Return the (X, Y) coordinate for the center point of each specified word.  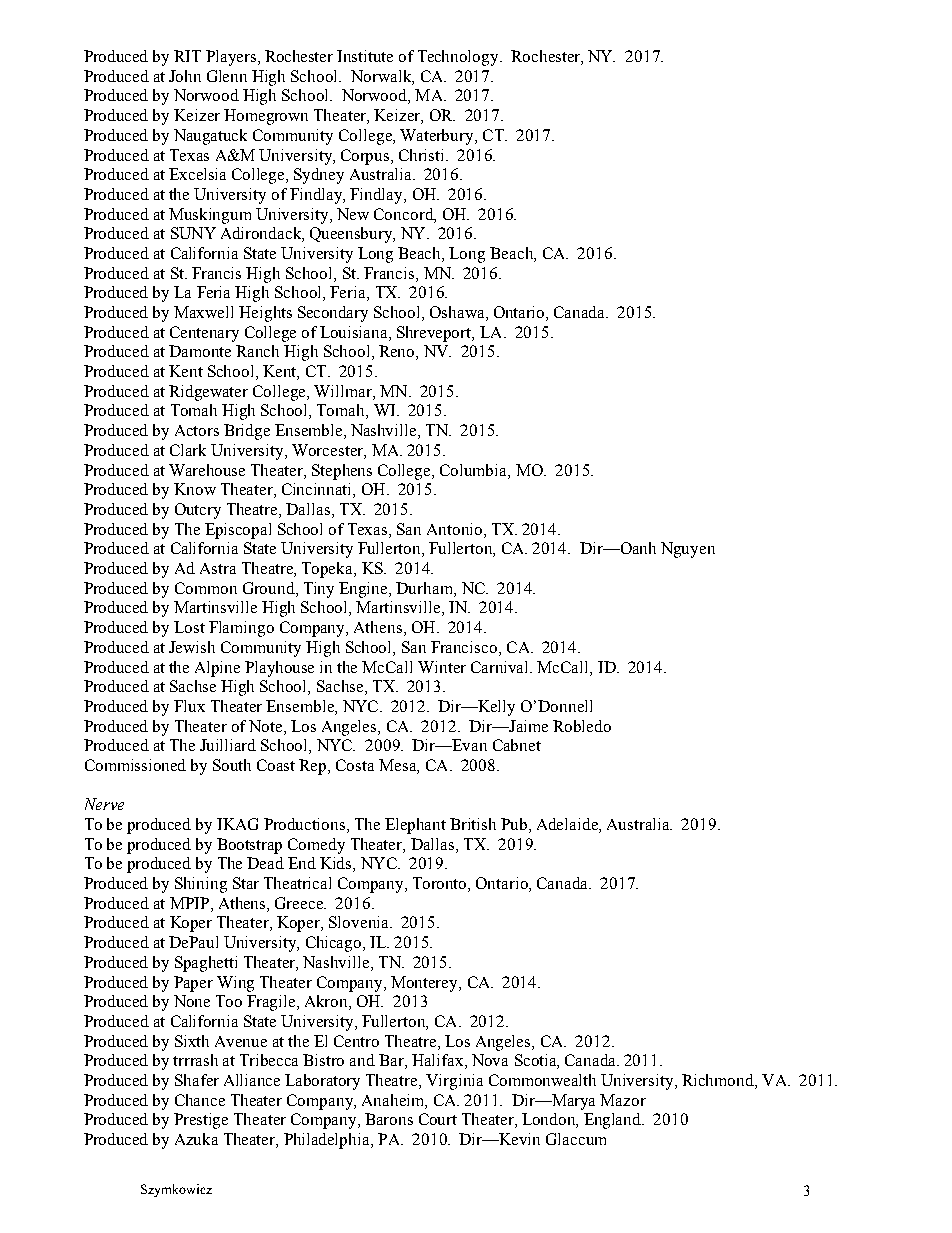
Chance (200, 1100)
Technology (459, 58)
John (185, 76)
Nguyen (688, 550)
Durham (425, 588)
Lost (189, 627)
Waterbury (438, 137)
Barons (389, 1119)
